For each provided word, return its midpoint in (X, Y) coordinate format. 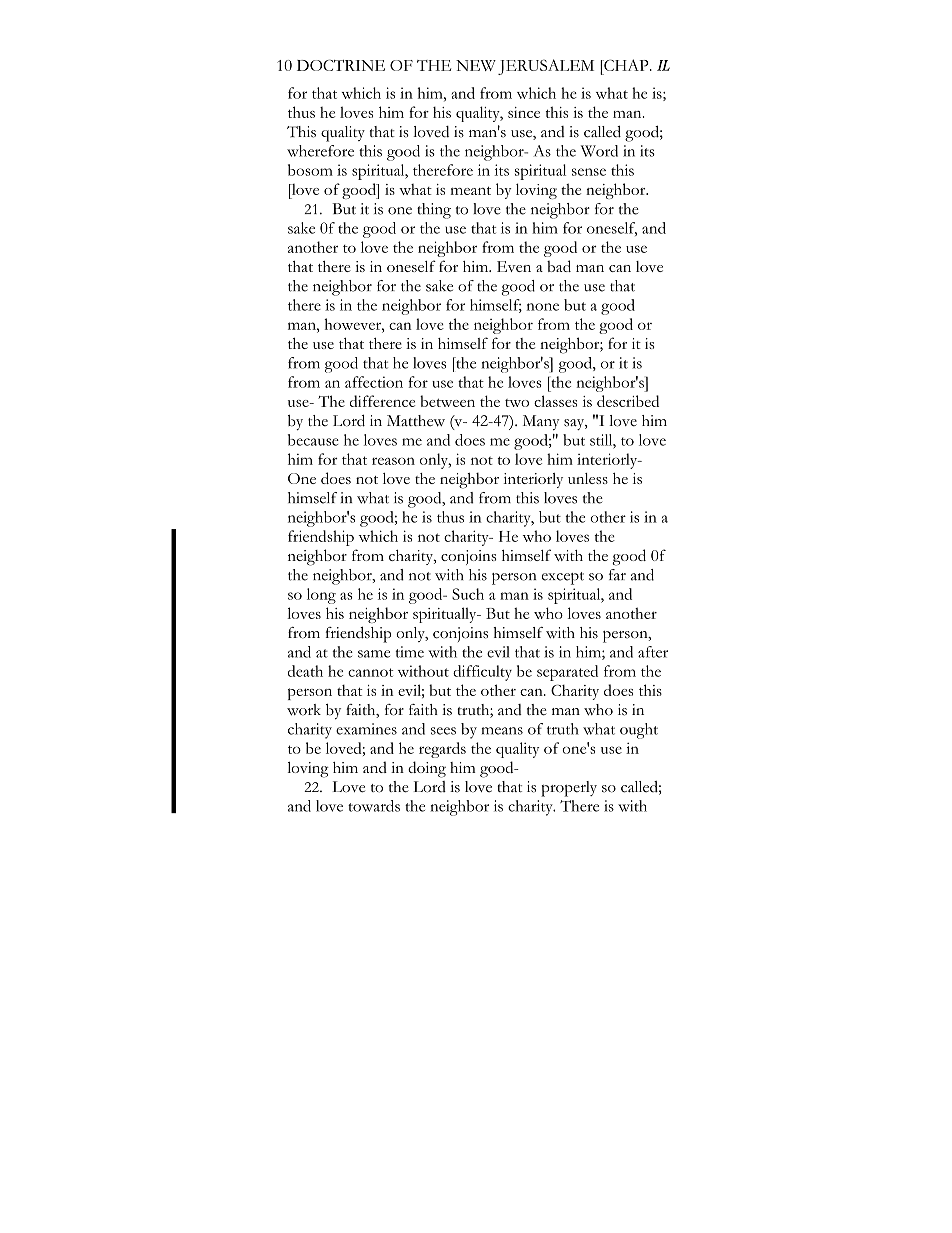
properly (569, 789)
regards (442, 750)
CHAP (626, 65)
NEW (476, 65)
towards (374, 806)
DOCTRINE (341, 65)
